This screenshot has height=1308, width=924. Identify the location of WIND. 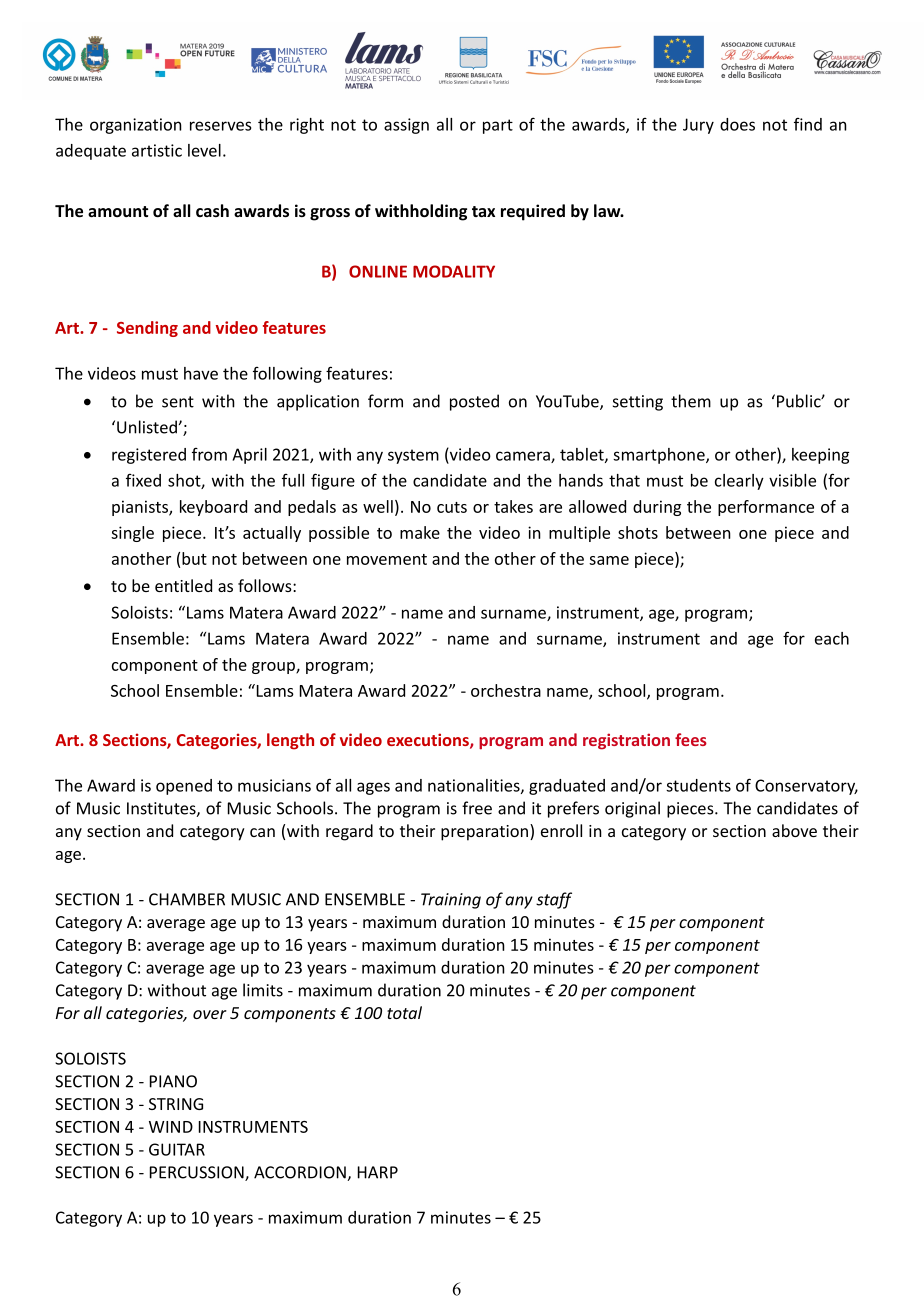
(171, 1127).
